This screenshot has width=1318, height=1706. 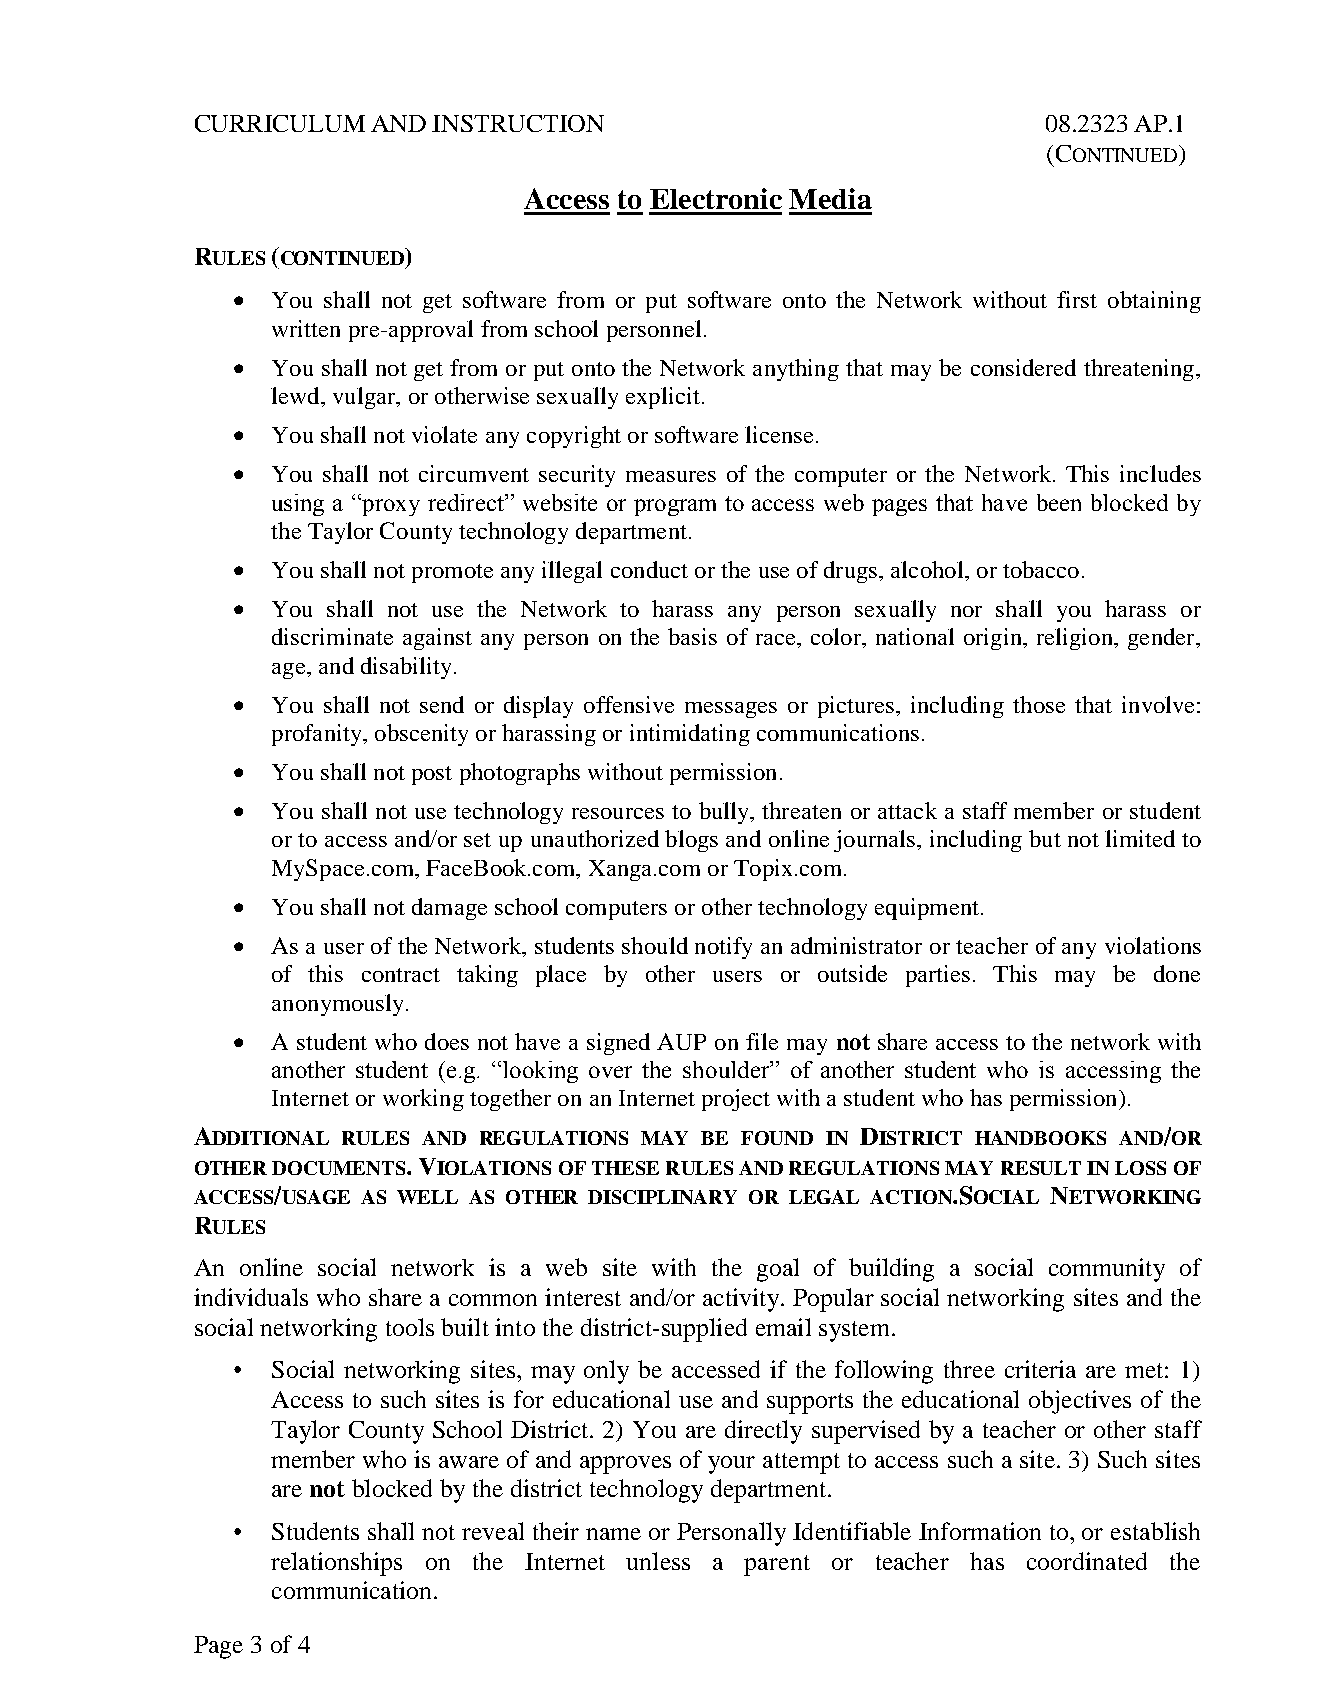 What do you see at coordinates (432, 775) in the screenshot?
I see `post` at bounding box center [432, 775].
